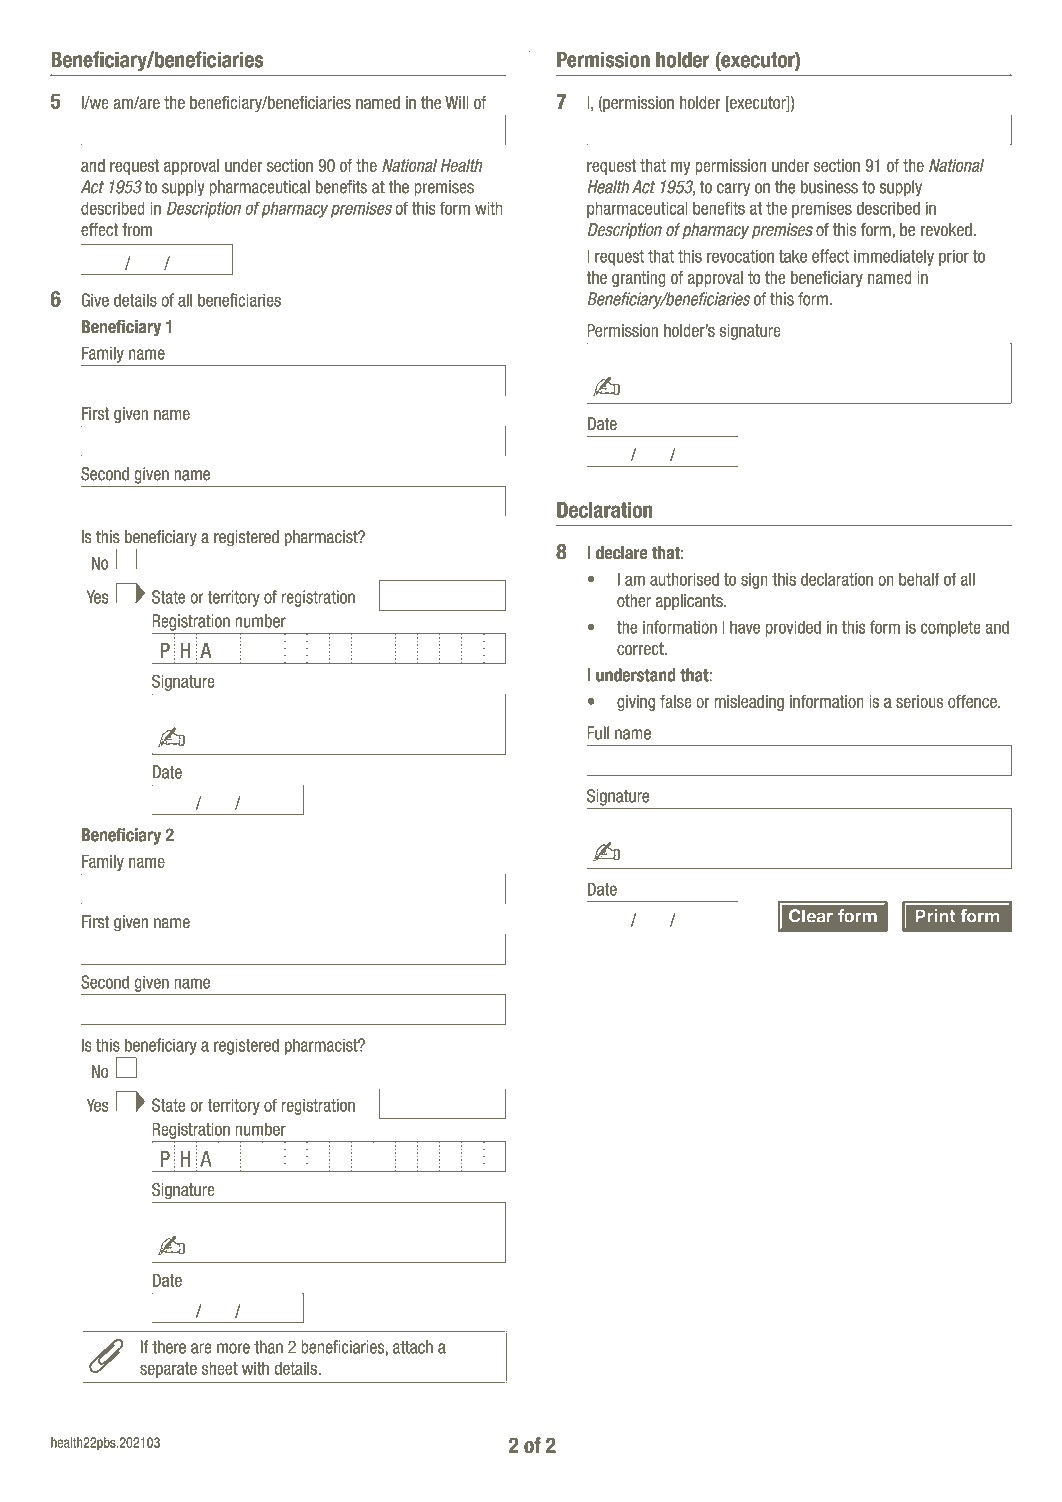  I want to click on business, so click(829, 187).
